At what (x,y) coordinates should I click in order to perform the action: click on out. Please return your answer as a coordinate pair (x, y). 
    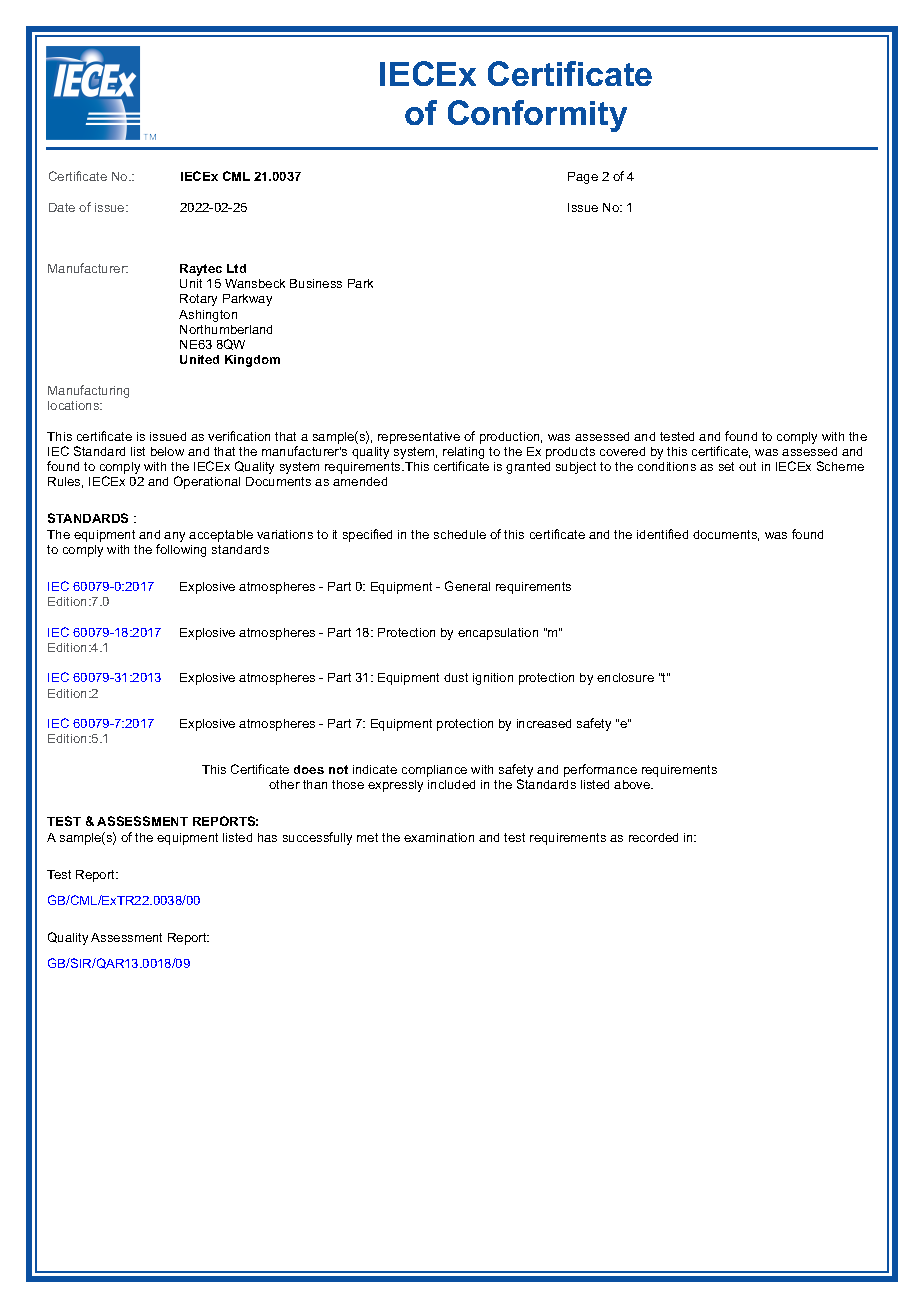
    Looking at the image, I should click on (747, 466).
